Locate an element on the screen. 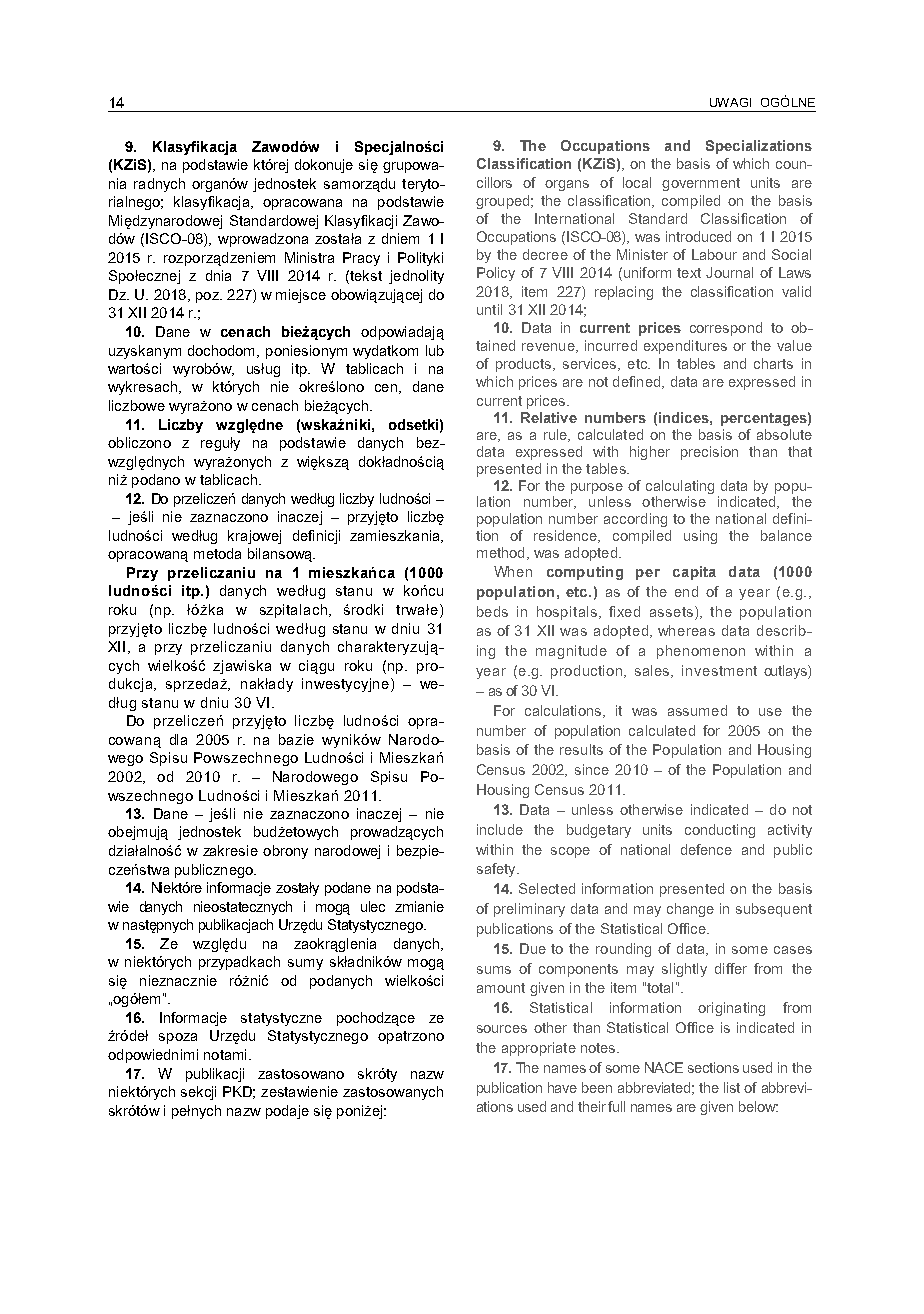  Social is located at coordinates (791, 254).
